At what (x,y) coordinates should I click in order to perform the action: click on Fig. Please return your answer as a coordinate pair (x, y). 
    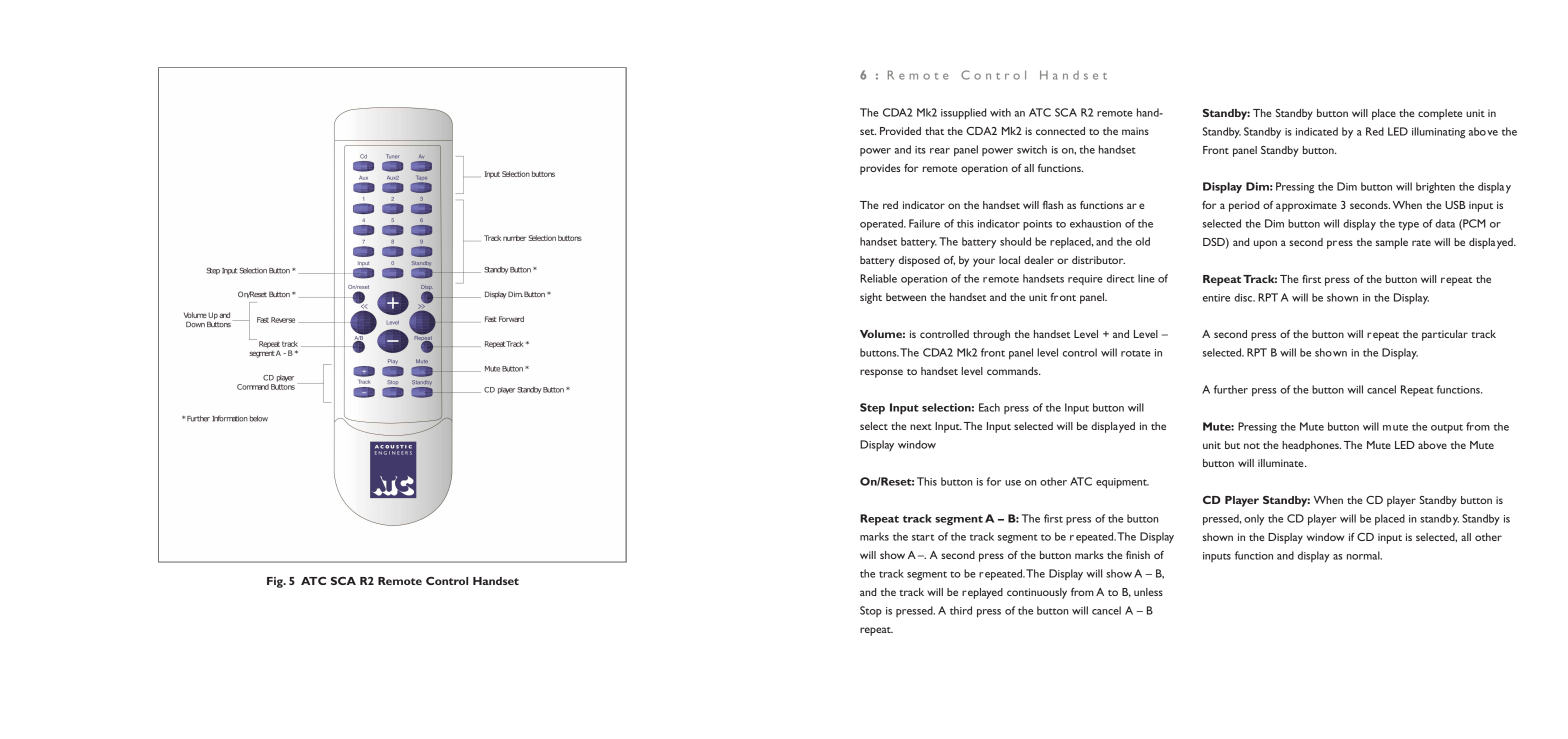
    Looking at the image, I should click on (276, 582).
